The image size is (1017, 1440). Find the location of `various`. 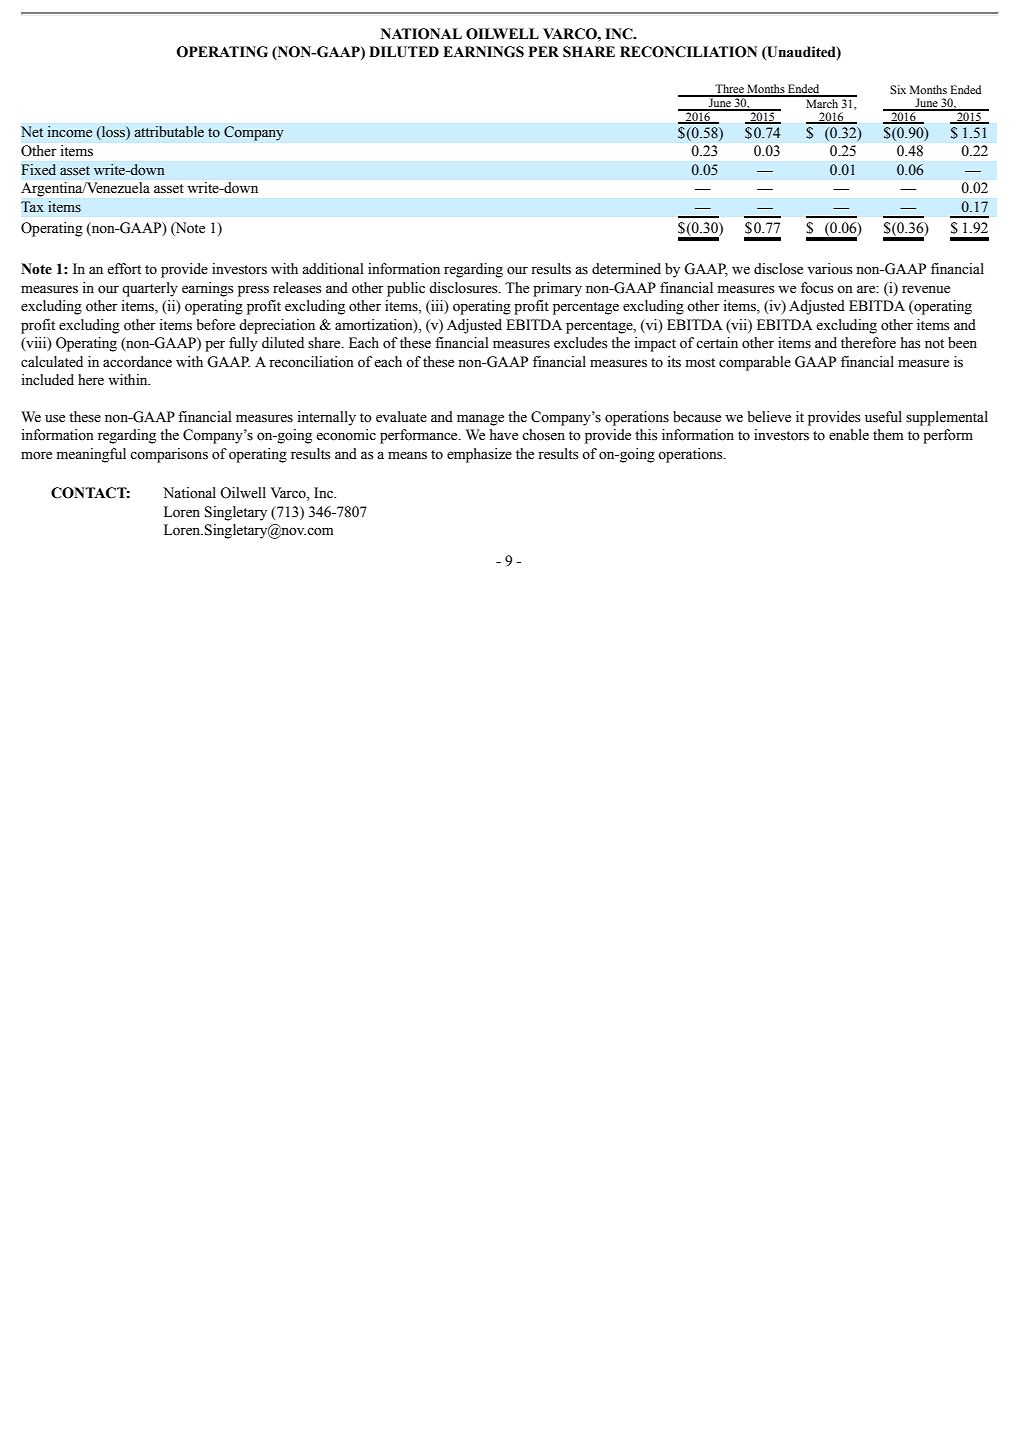

various is located at coordinates (829, 269).
